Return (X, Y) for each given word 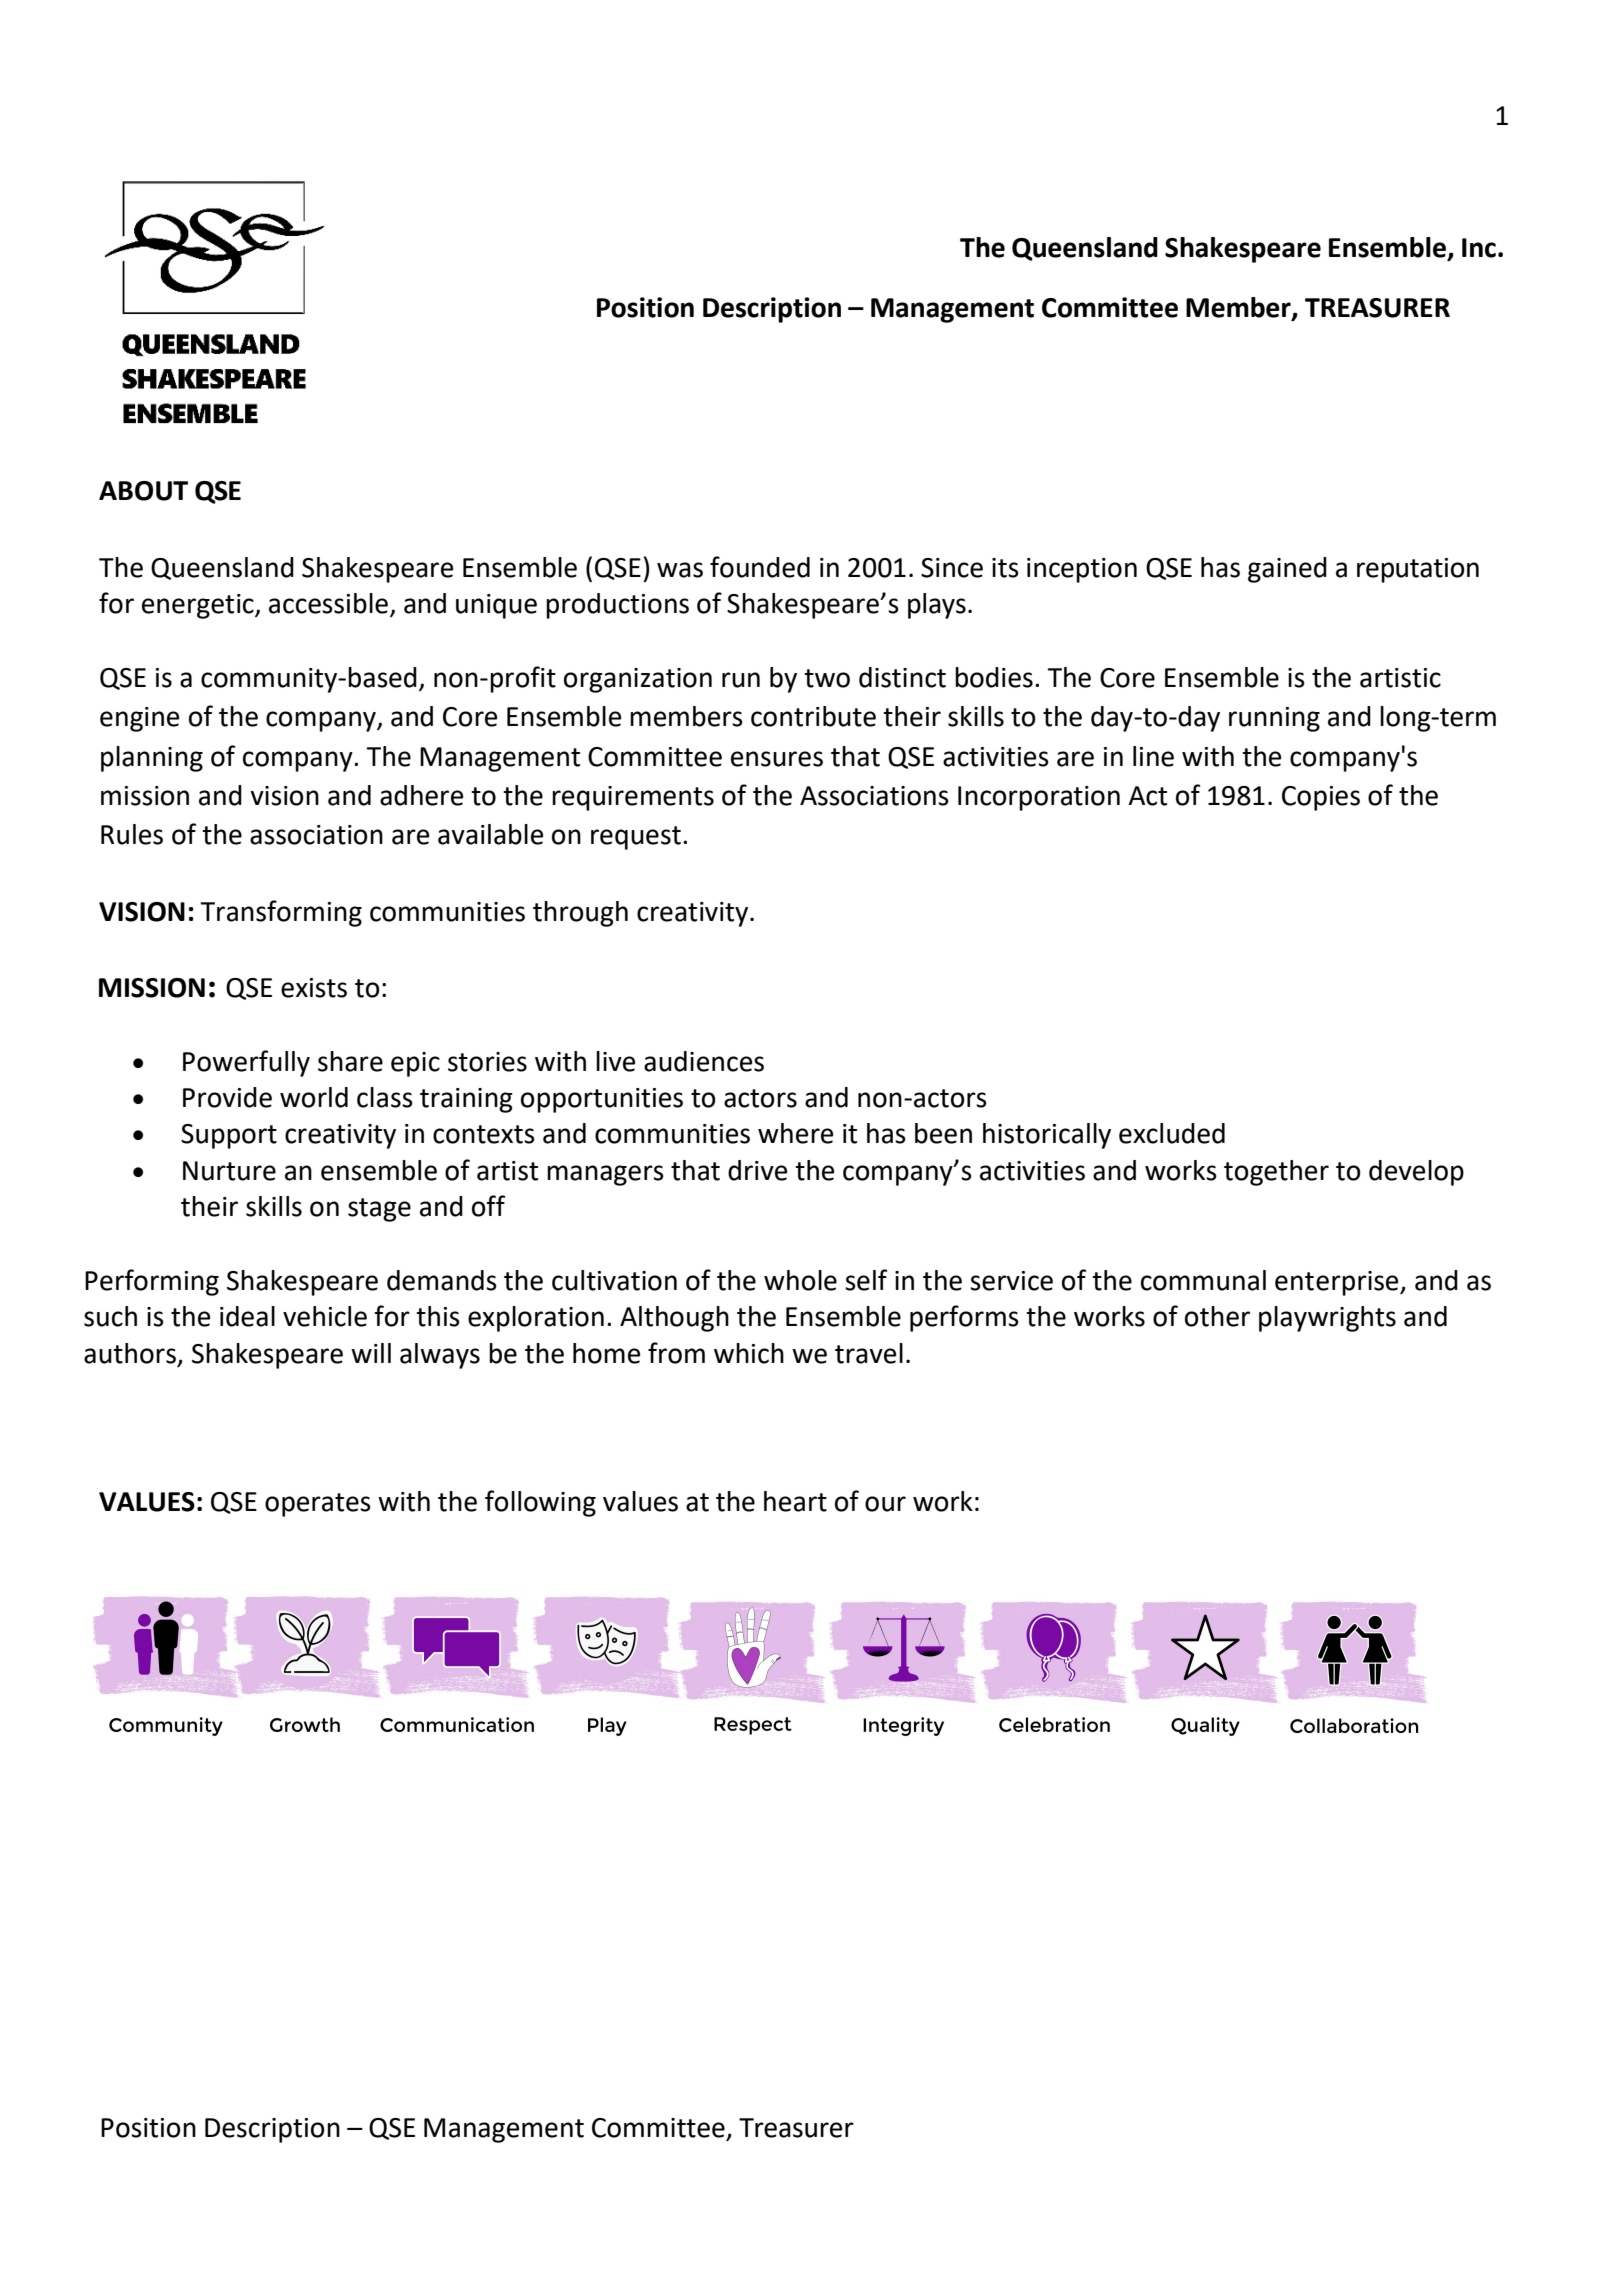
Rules (132, 834)
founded (760, 567)
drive (757, 1170)
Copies (1321, 798)
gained (1287, 570)
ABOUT (143, 491)
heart (795, 1501)
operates (318, 1505)
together (1276, 1173)
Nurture (229, 1171)
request (636, 838)
